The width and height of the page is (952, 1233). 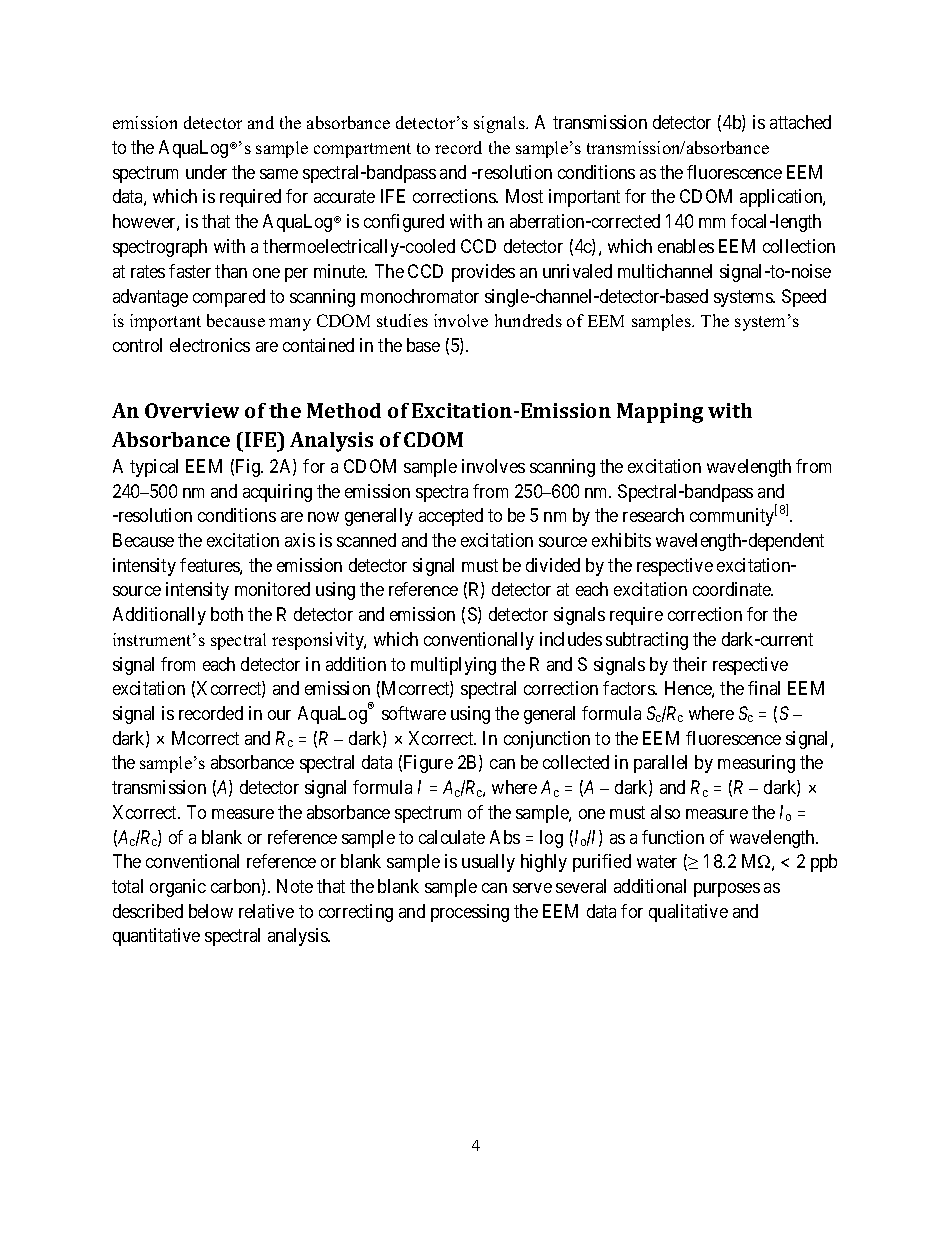 I want to click on accepted, so click(x=451, y=517).
